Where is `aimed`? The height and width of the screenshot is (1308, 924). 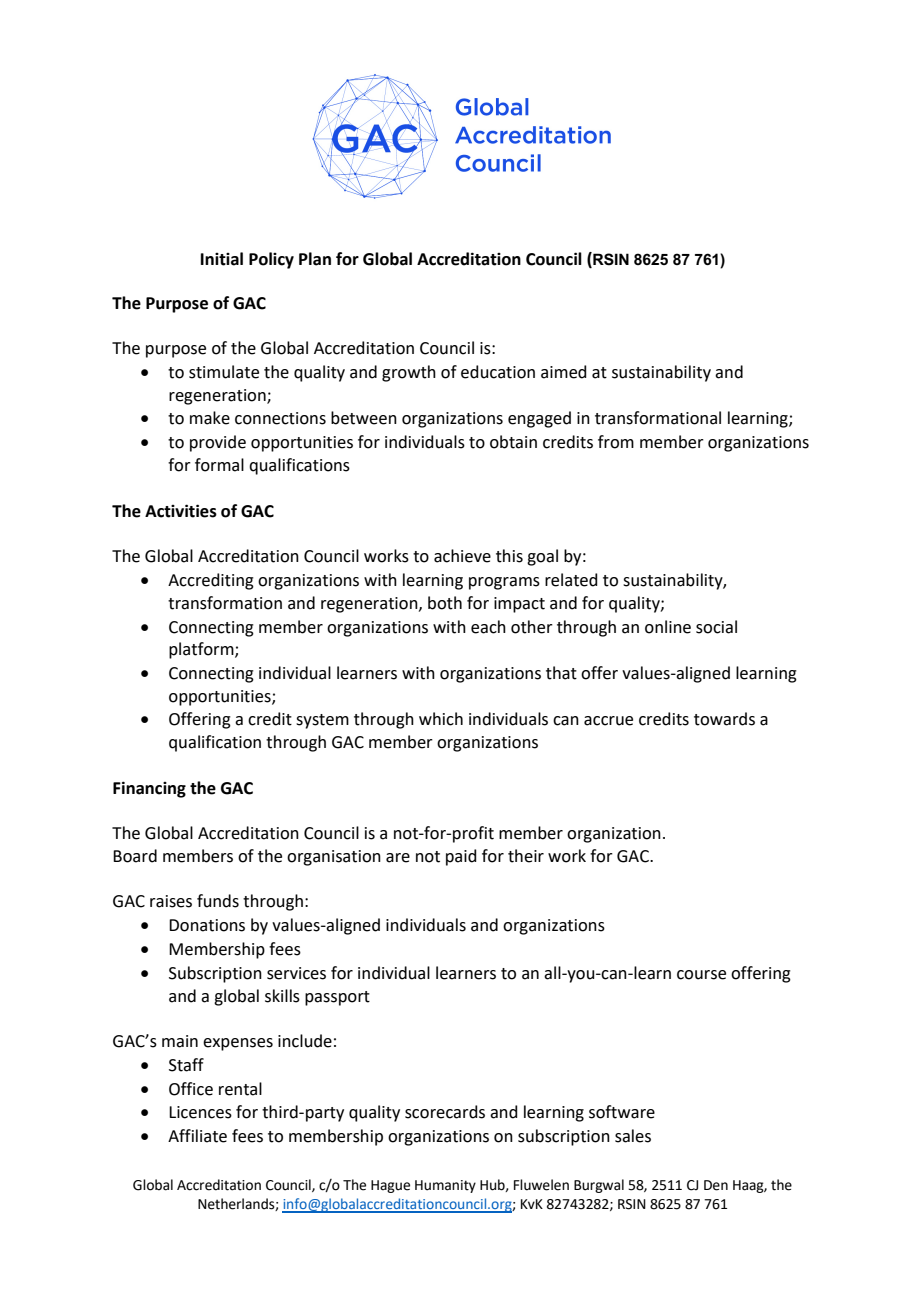
aimed is located at coordinates (564, 372).
